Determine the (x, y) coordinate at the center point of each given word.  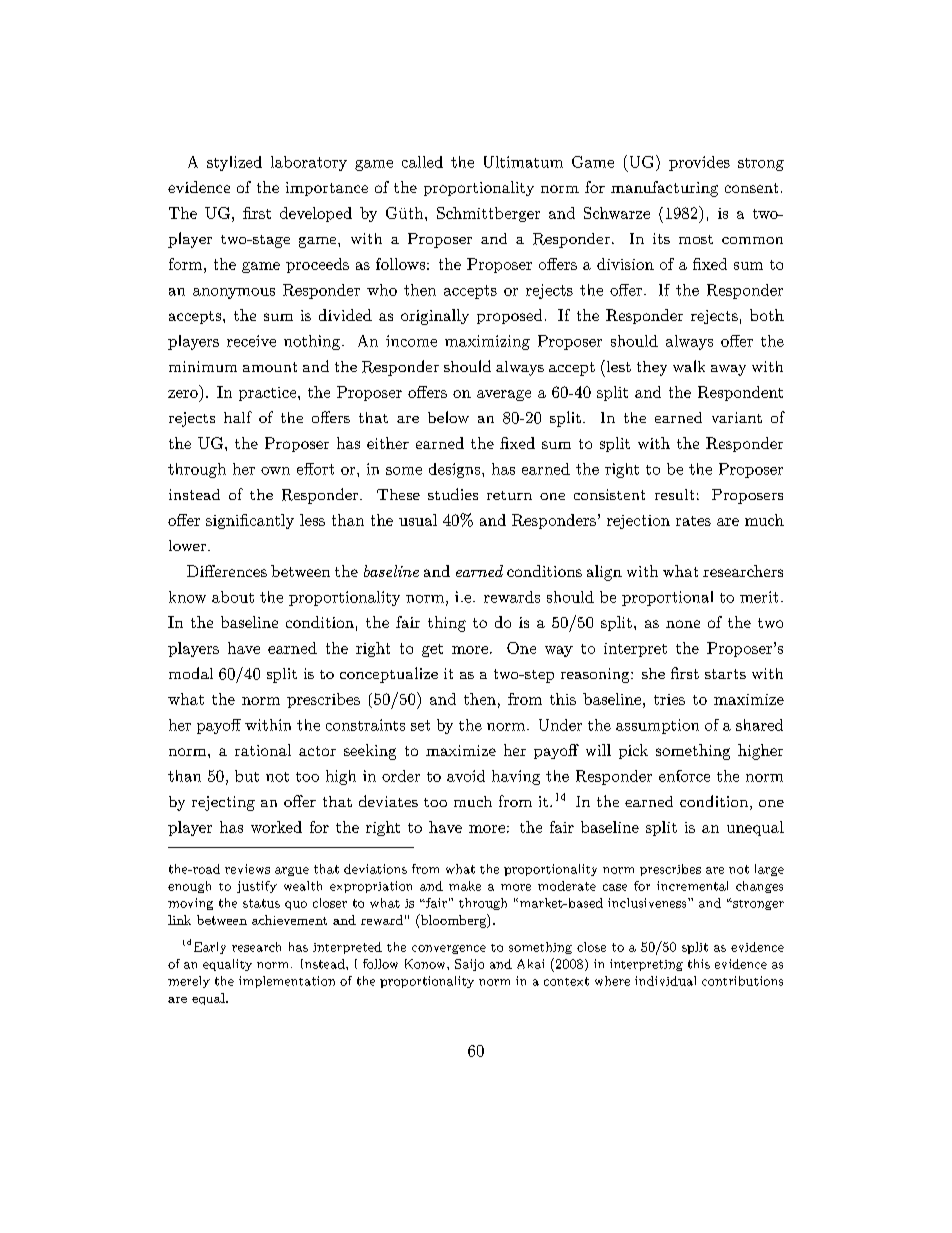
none (683, 624)
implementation (287, 982)
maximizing (487, 342)
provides (699, 163)
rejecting (223, 803)
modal (191, 673)
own (275, 471)
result (674, 494)
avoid (466, 776)
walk (689, 366)
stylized (234, 163)
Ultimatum (523, 162)
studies (453, 494)
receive (251, 341)
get (432, 650)
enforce (684, 776)
